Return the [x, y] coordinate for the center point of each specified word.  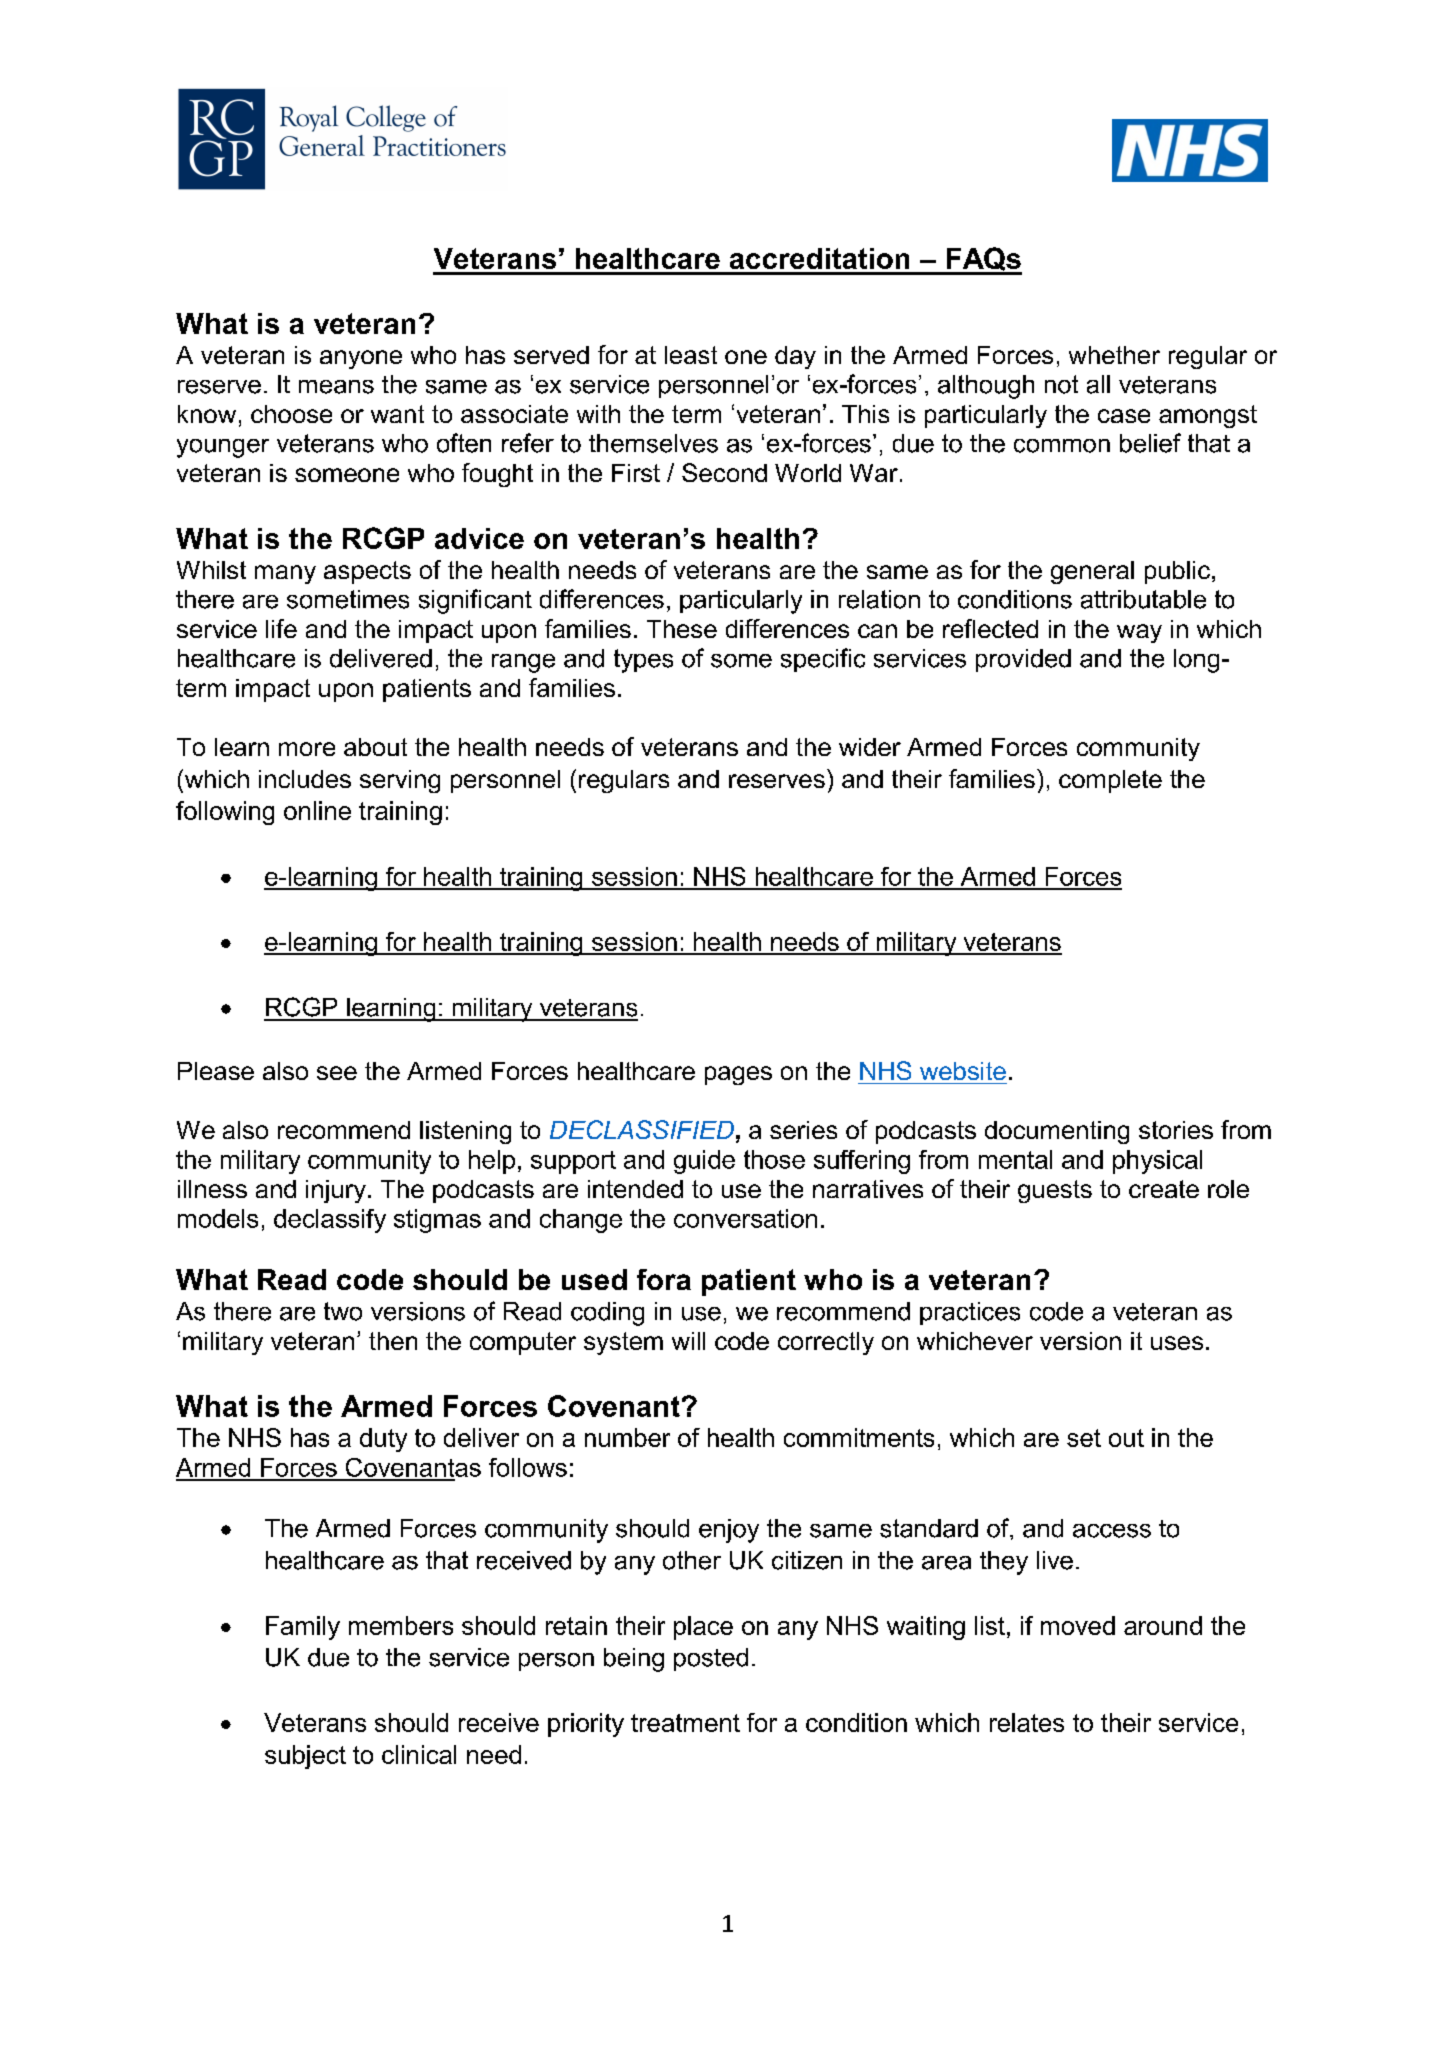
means [336, 387]
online [317, 810]
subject [305, 1757]
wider [870, 747]
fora [664, 1279]
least [691, 355]
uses [1177, 1343]
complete [1110, 781]
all [1098, 384]
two [343, 1311]
